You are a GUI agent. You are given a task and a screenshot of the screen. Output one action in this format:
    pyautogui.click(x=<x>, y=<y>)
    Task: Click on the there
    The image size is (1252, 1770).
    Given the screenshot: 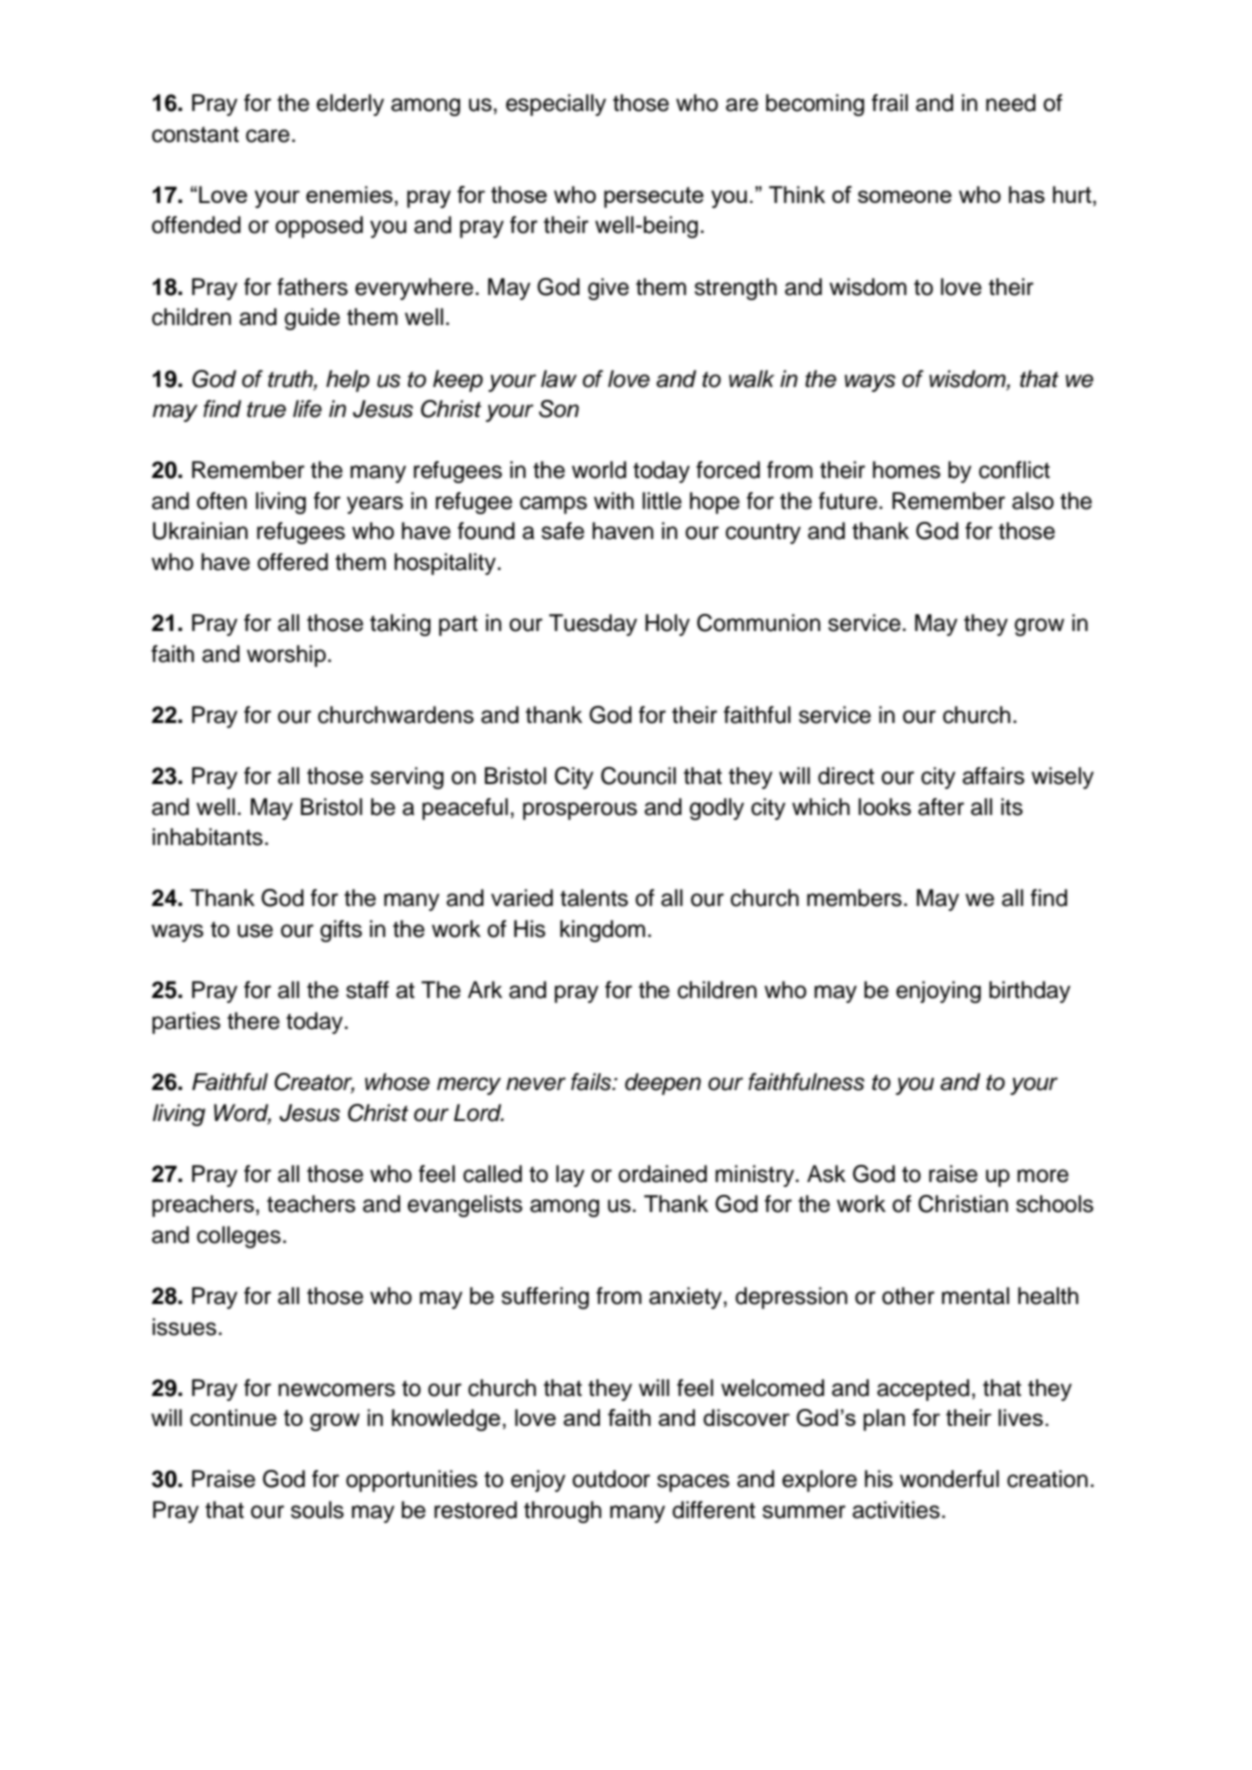 What is the action you would take?
    pyautogui.click(x=253, y=1021)
